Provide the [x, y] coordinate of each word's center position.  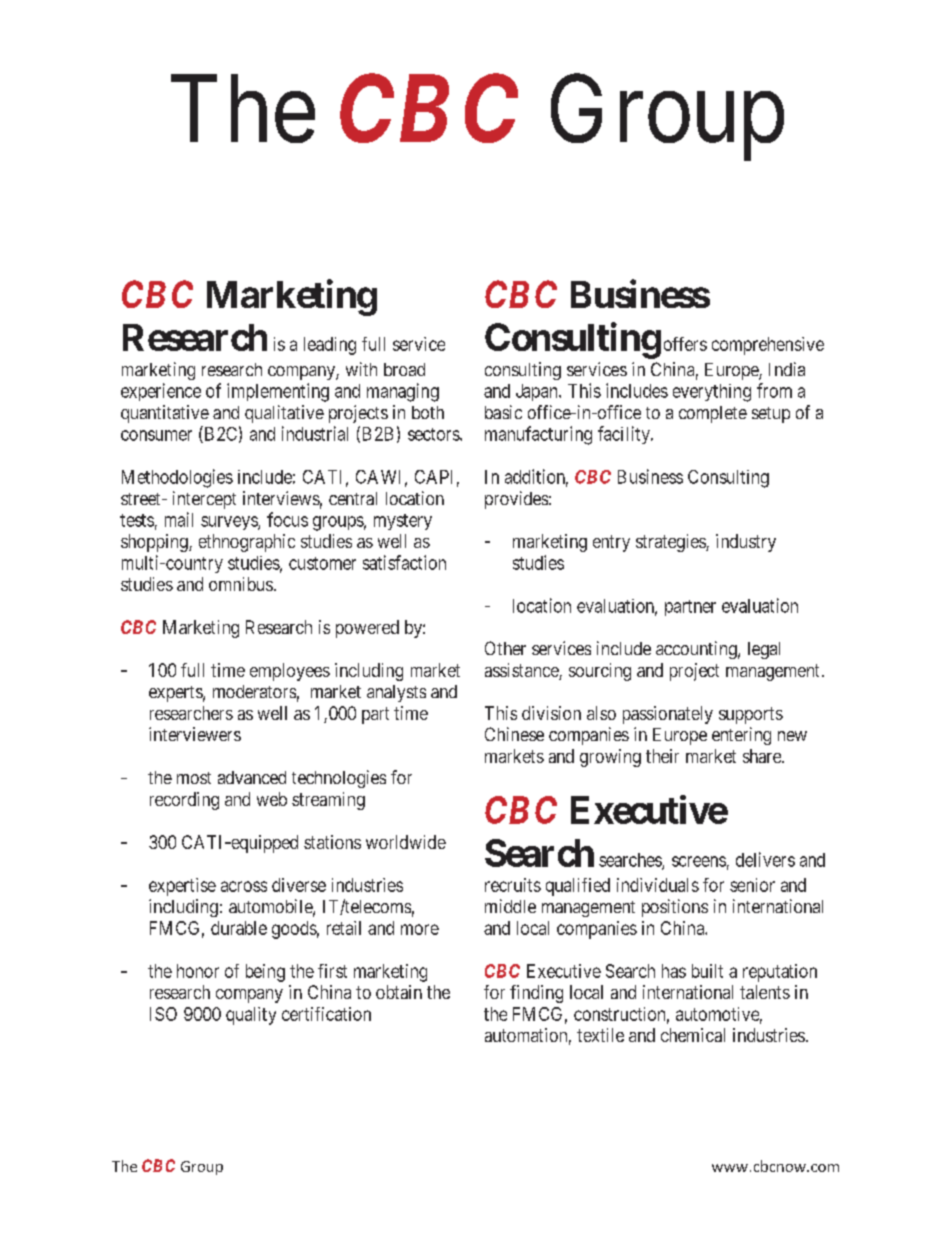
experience [161, 392]
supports [751, 715]
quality [251, 1016]
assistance [522, 671]
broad [404, 369]
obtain [399, 992]
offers [685, 344]
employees [290, 672]
